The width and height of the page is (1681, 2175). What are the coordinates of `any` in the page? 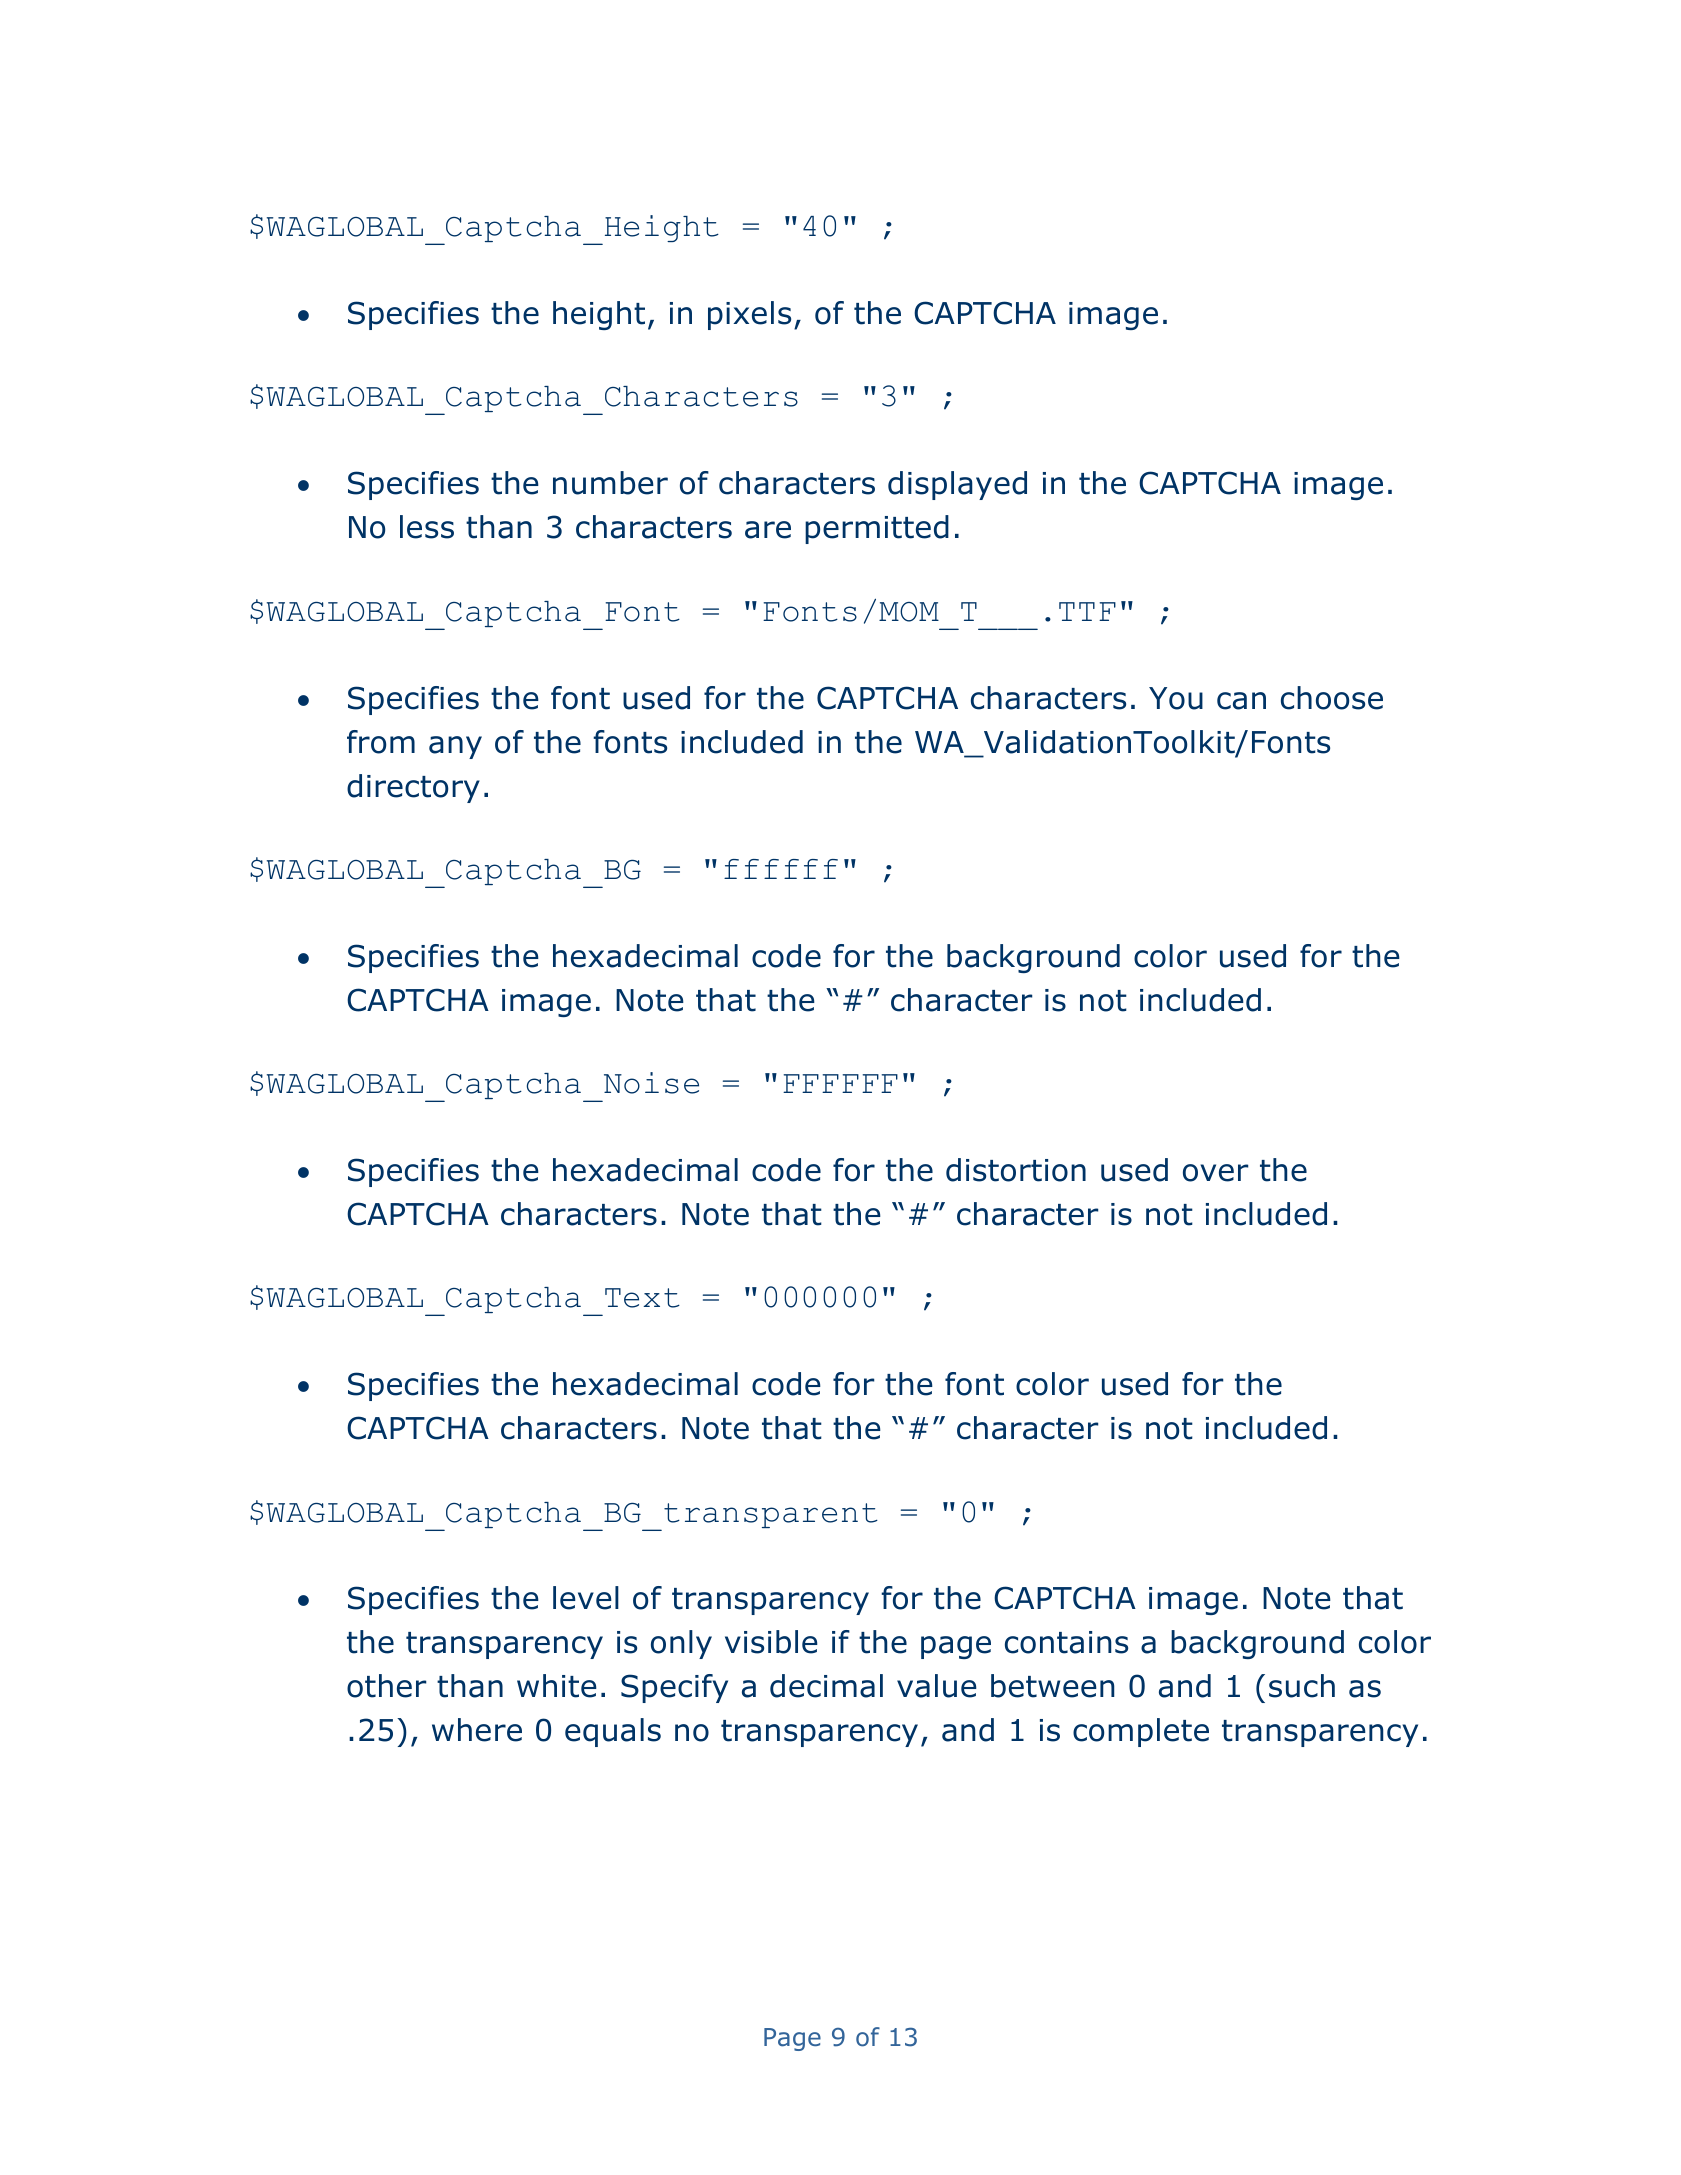 It's located at (455, 747).
